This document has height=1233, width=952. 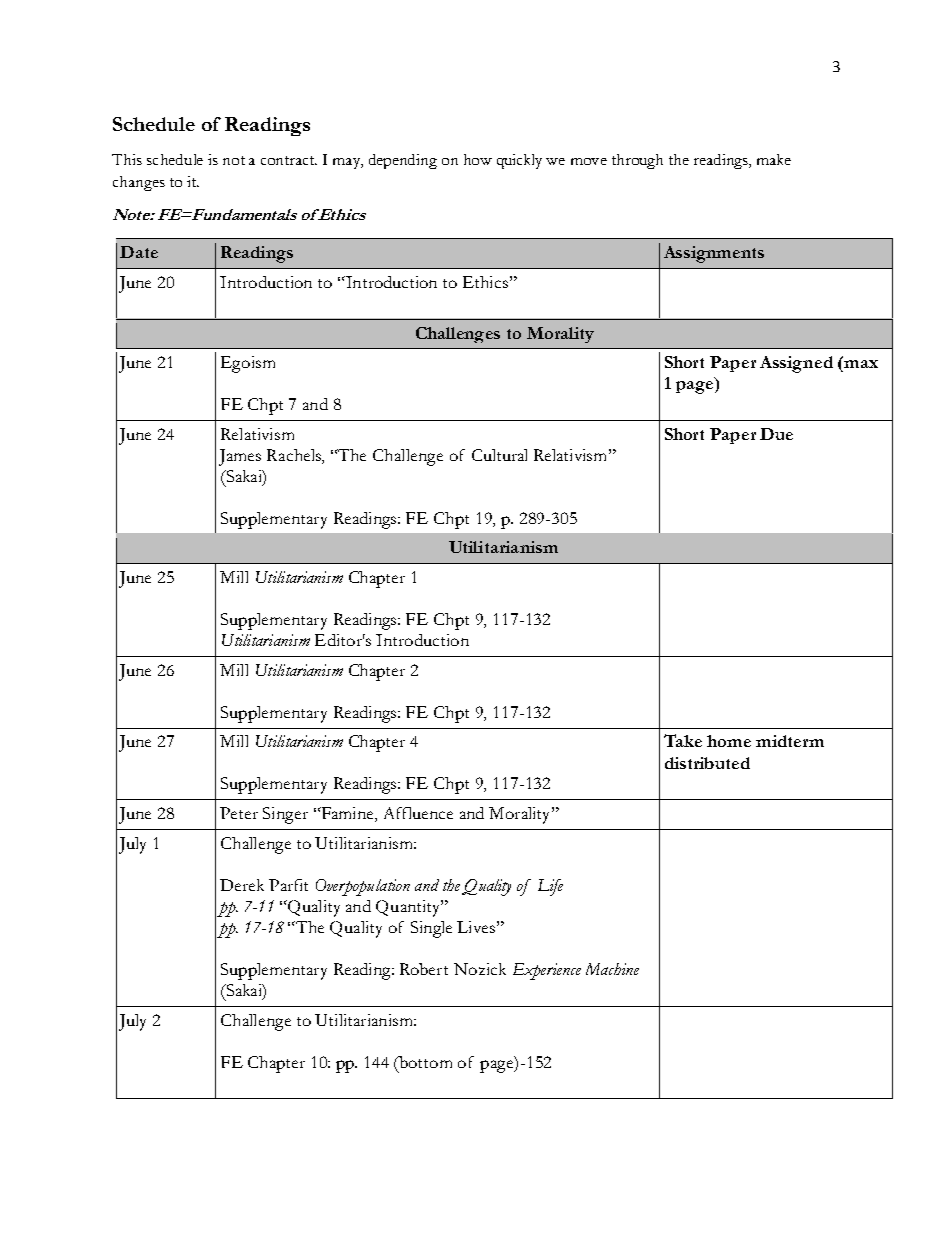 I want to click on James, so click(x=240, y=457).
